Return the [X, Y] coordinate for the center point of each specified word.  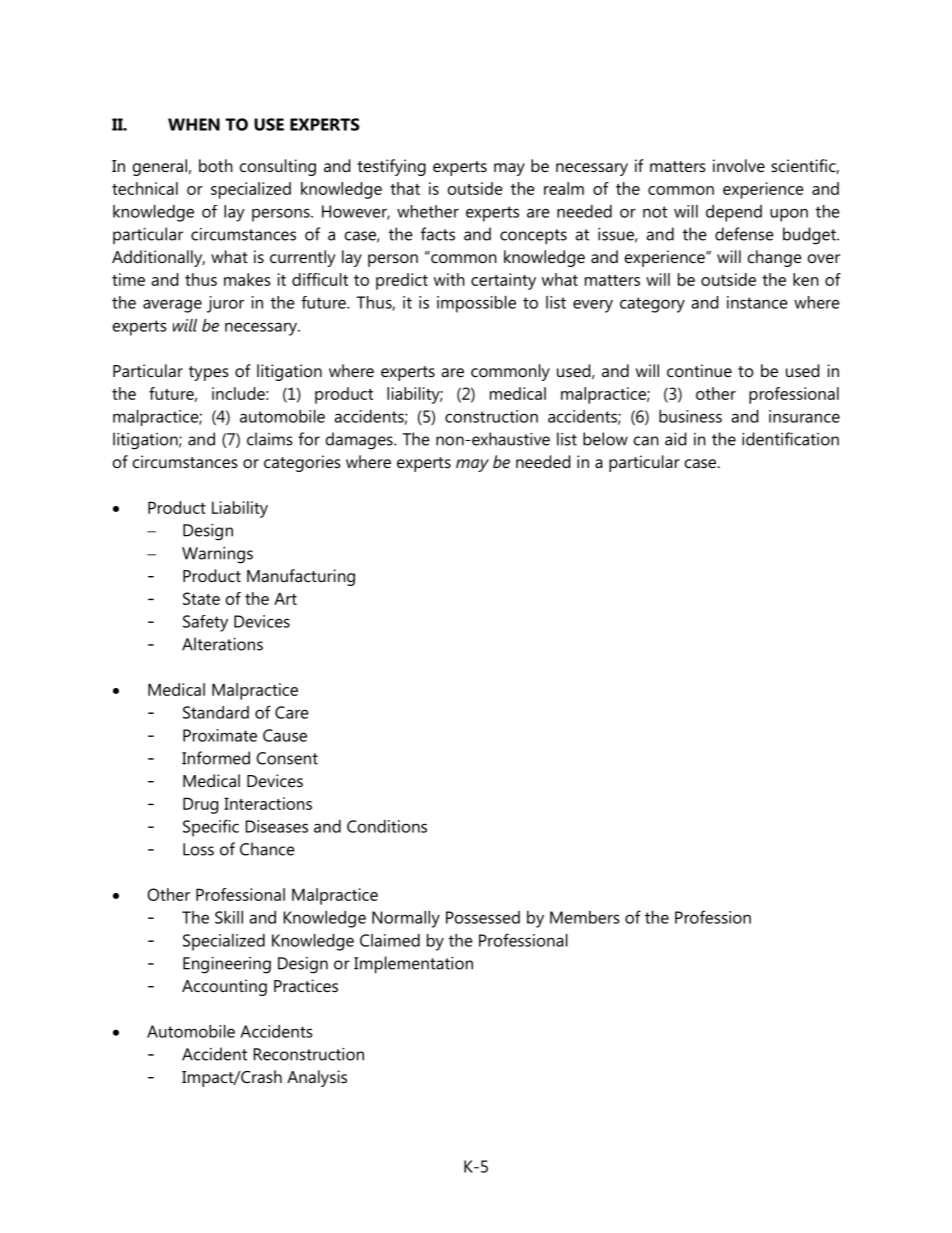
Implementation [413, 964]
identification [790, 439]
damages [360, 441]
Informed [216, 758]
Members [585, 917]
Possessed [483, 917]
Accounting [224, 987]
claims [269, 439]
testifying [391, 167]
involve [739, 165]
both [216, 165]
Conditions [387, 826]
